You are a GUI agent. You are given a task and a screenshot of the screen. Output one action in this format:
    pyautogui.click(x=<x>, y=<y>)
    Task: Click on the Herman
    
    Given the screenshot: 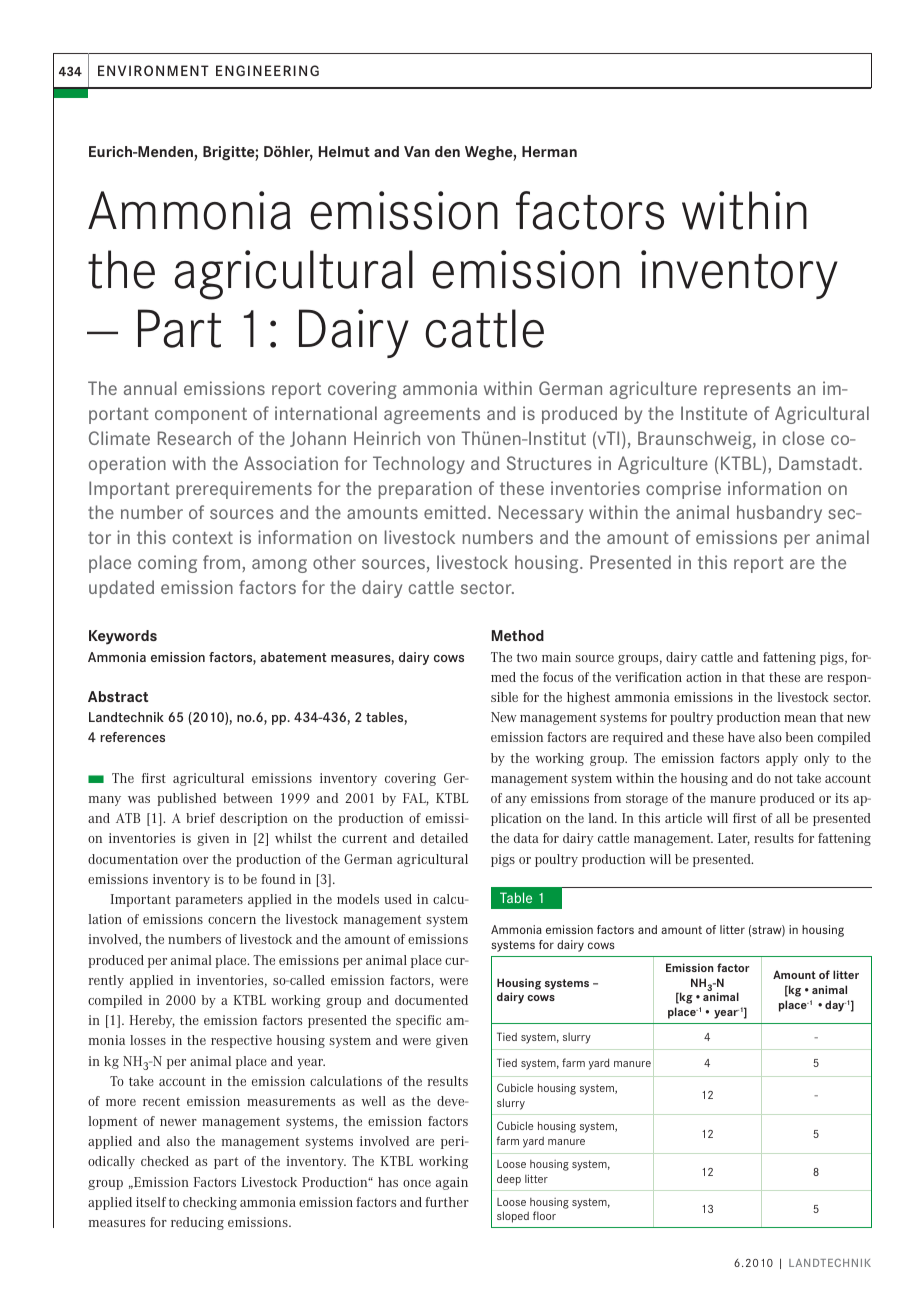 What is the action you would take?
    pyautogui.click(x=549, y=151)
